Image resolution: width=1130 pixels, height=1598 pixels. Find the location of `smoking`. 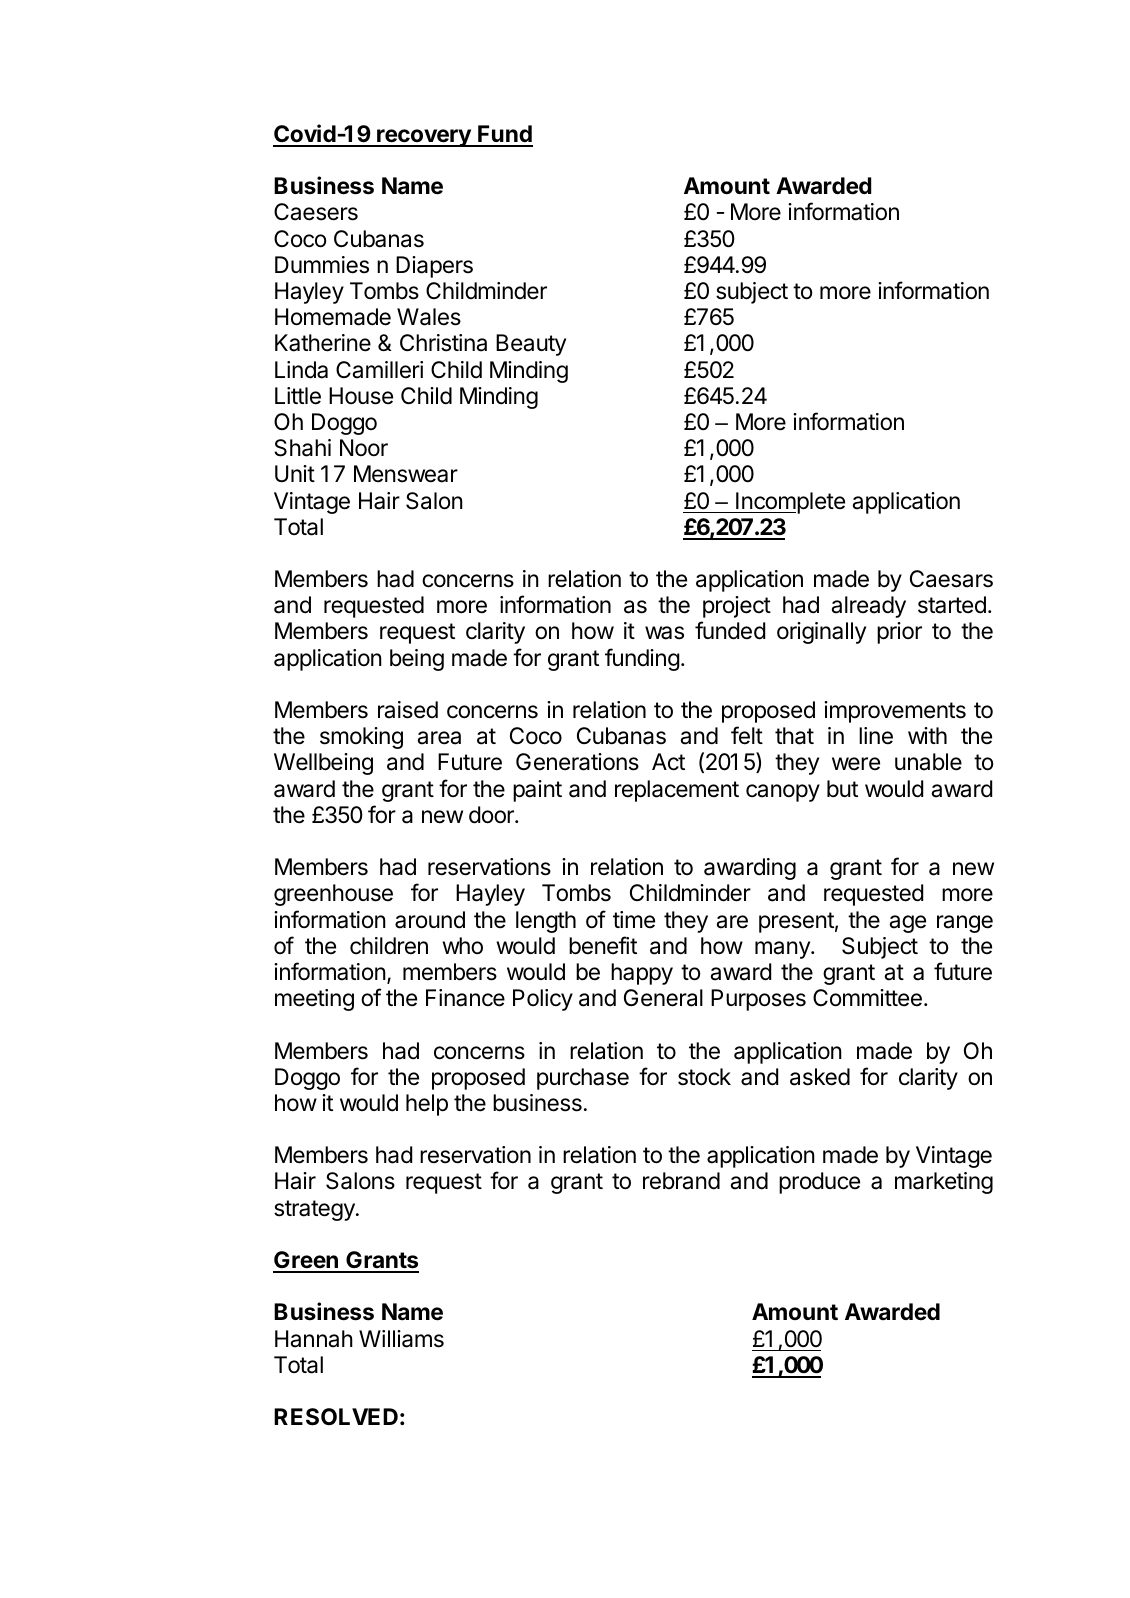

smoking is located at coordinates (361, 738).
